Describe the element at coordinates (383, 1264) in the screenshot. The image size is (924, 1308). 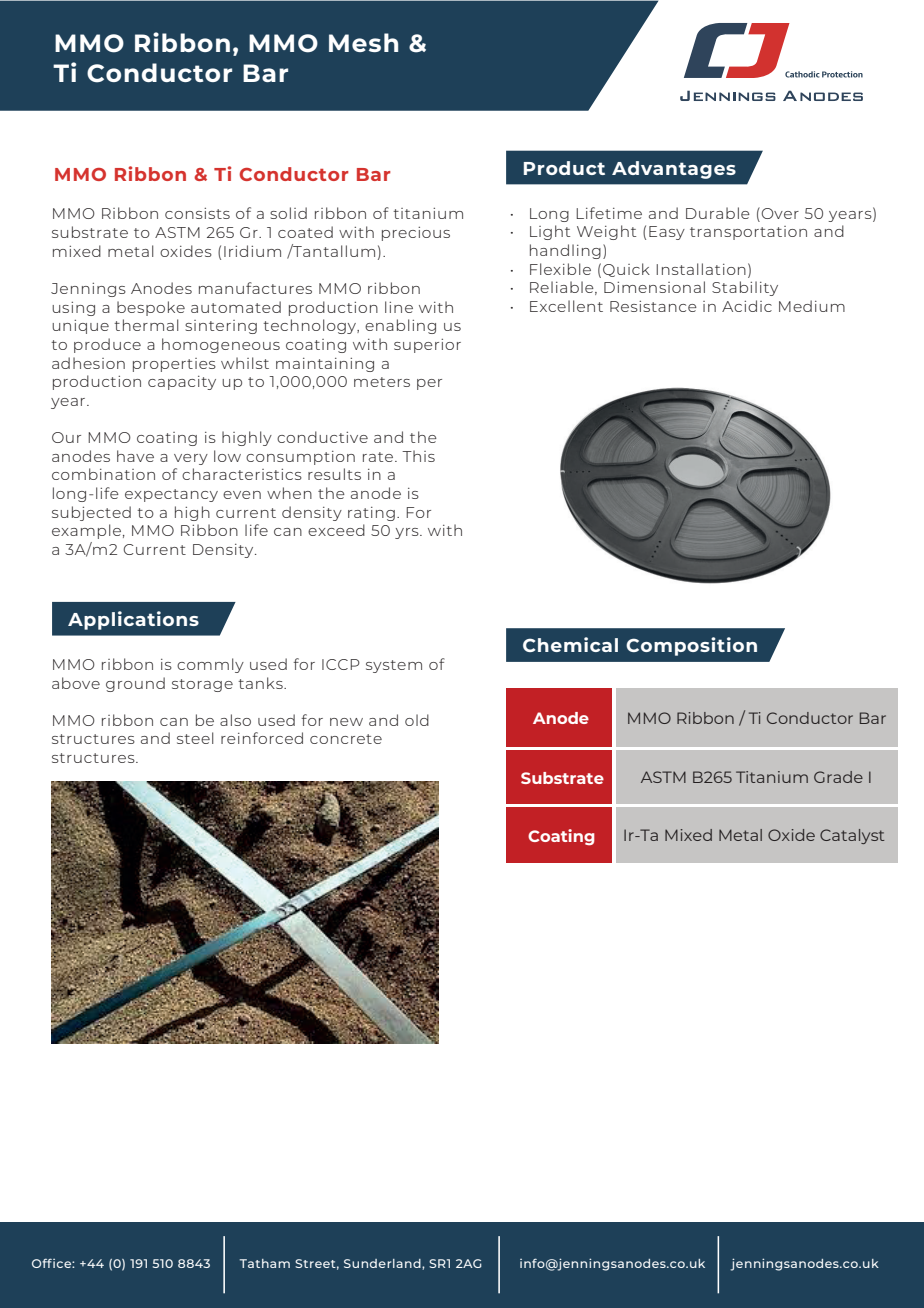
I see `Sunderland` at that location.
